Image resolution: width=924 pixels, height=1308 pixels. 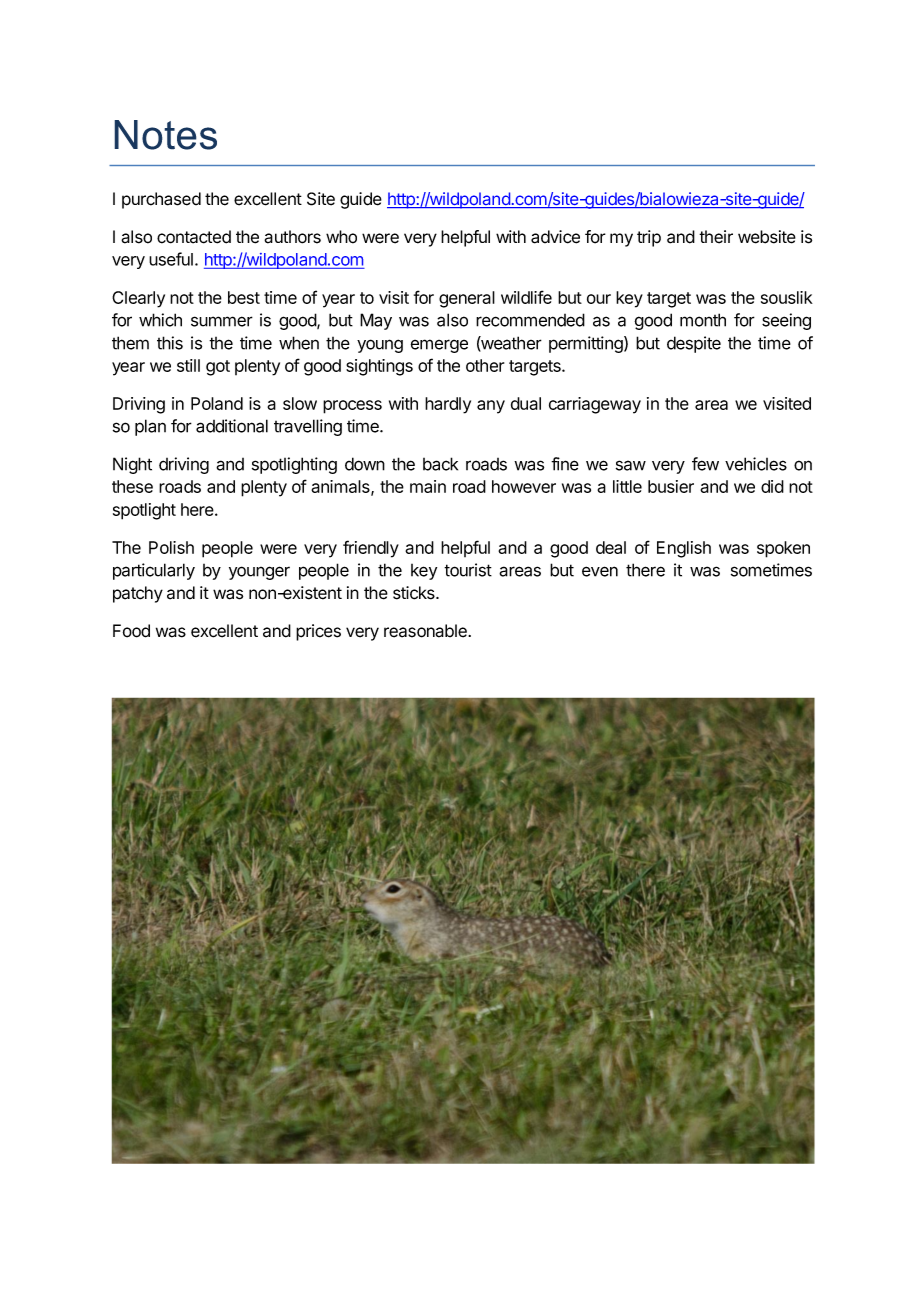 What do you see at coordinates (555, 237) in the screenshot?
I see `advice` at bounding box center [555, 237].
